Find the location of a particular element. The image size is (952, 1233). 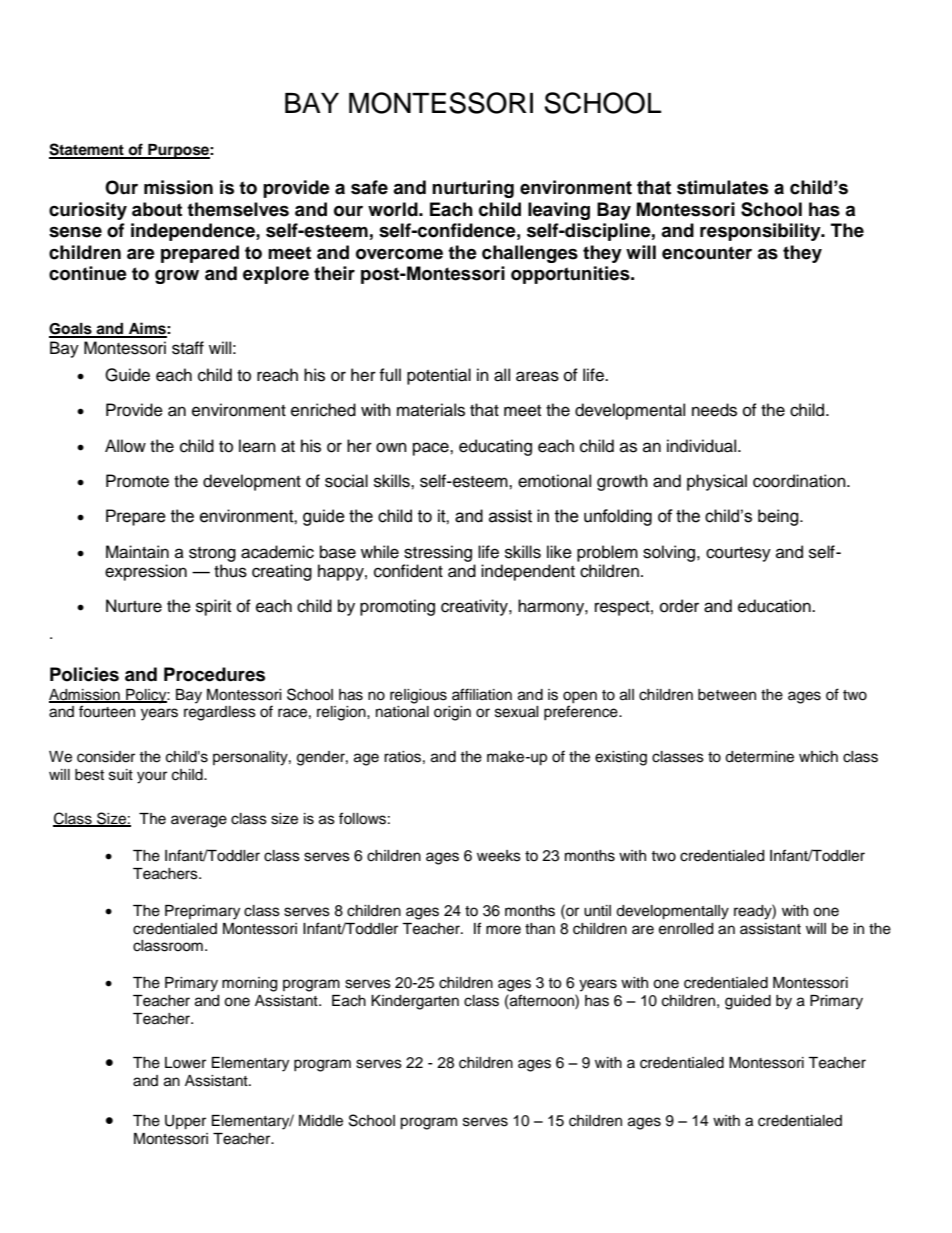

stressing is located at coordinates (438, 553).
